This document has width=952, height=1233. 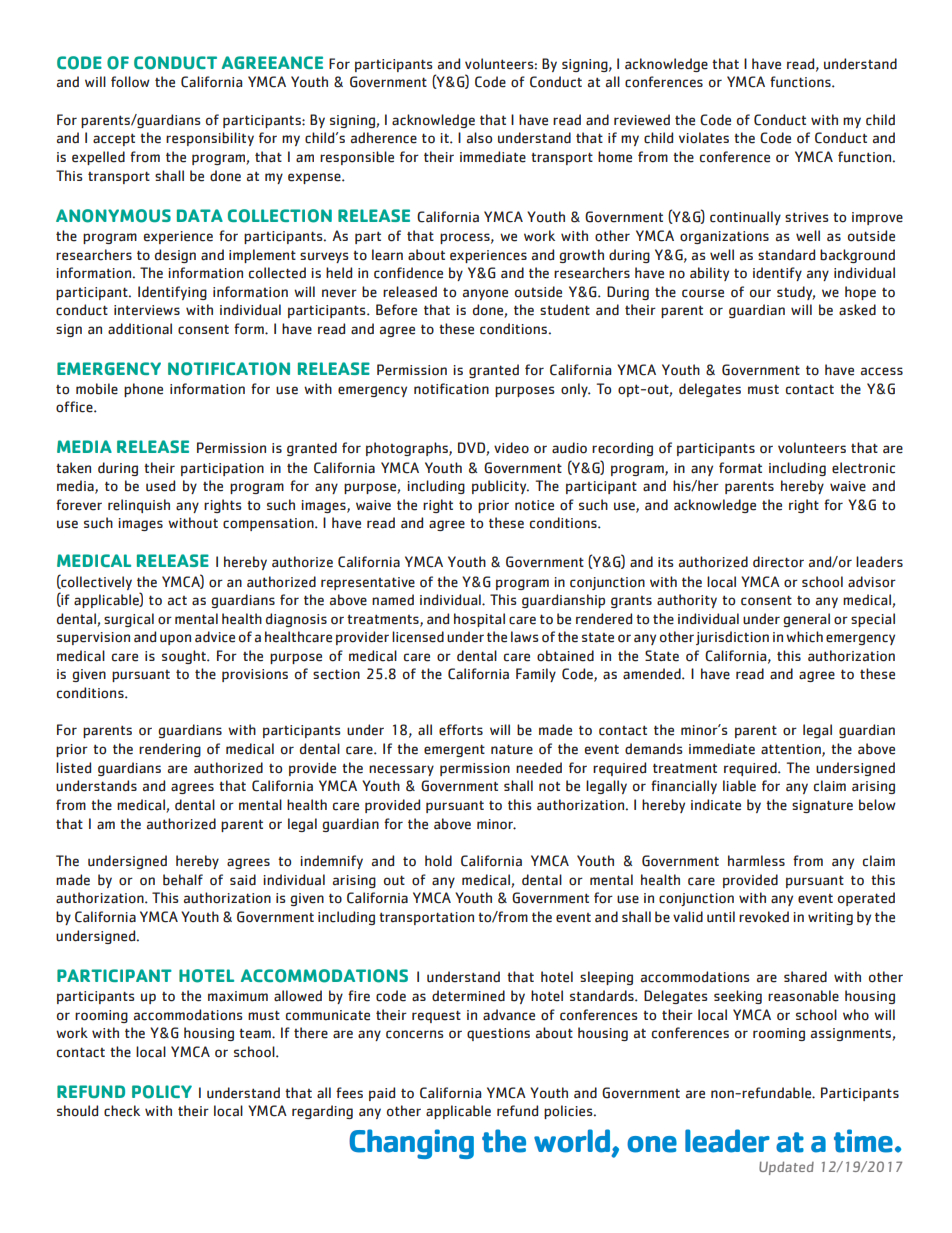 What do you see at coordinates (175, 639) in the document?
I see `upon` at bounding box center [175, 639].
